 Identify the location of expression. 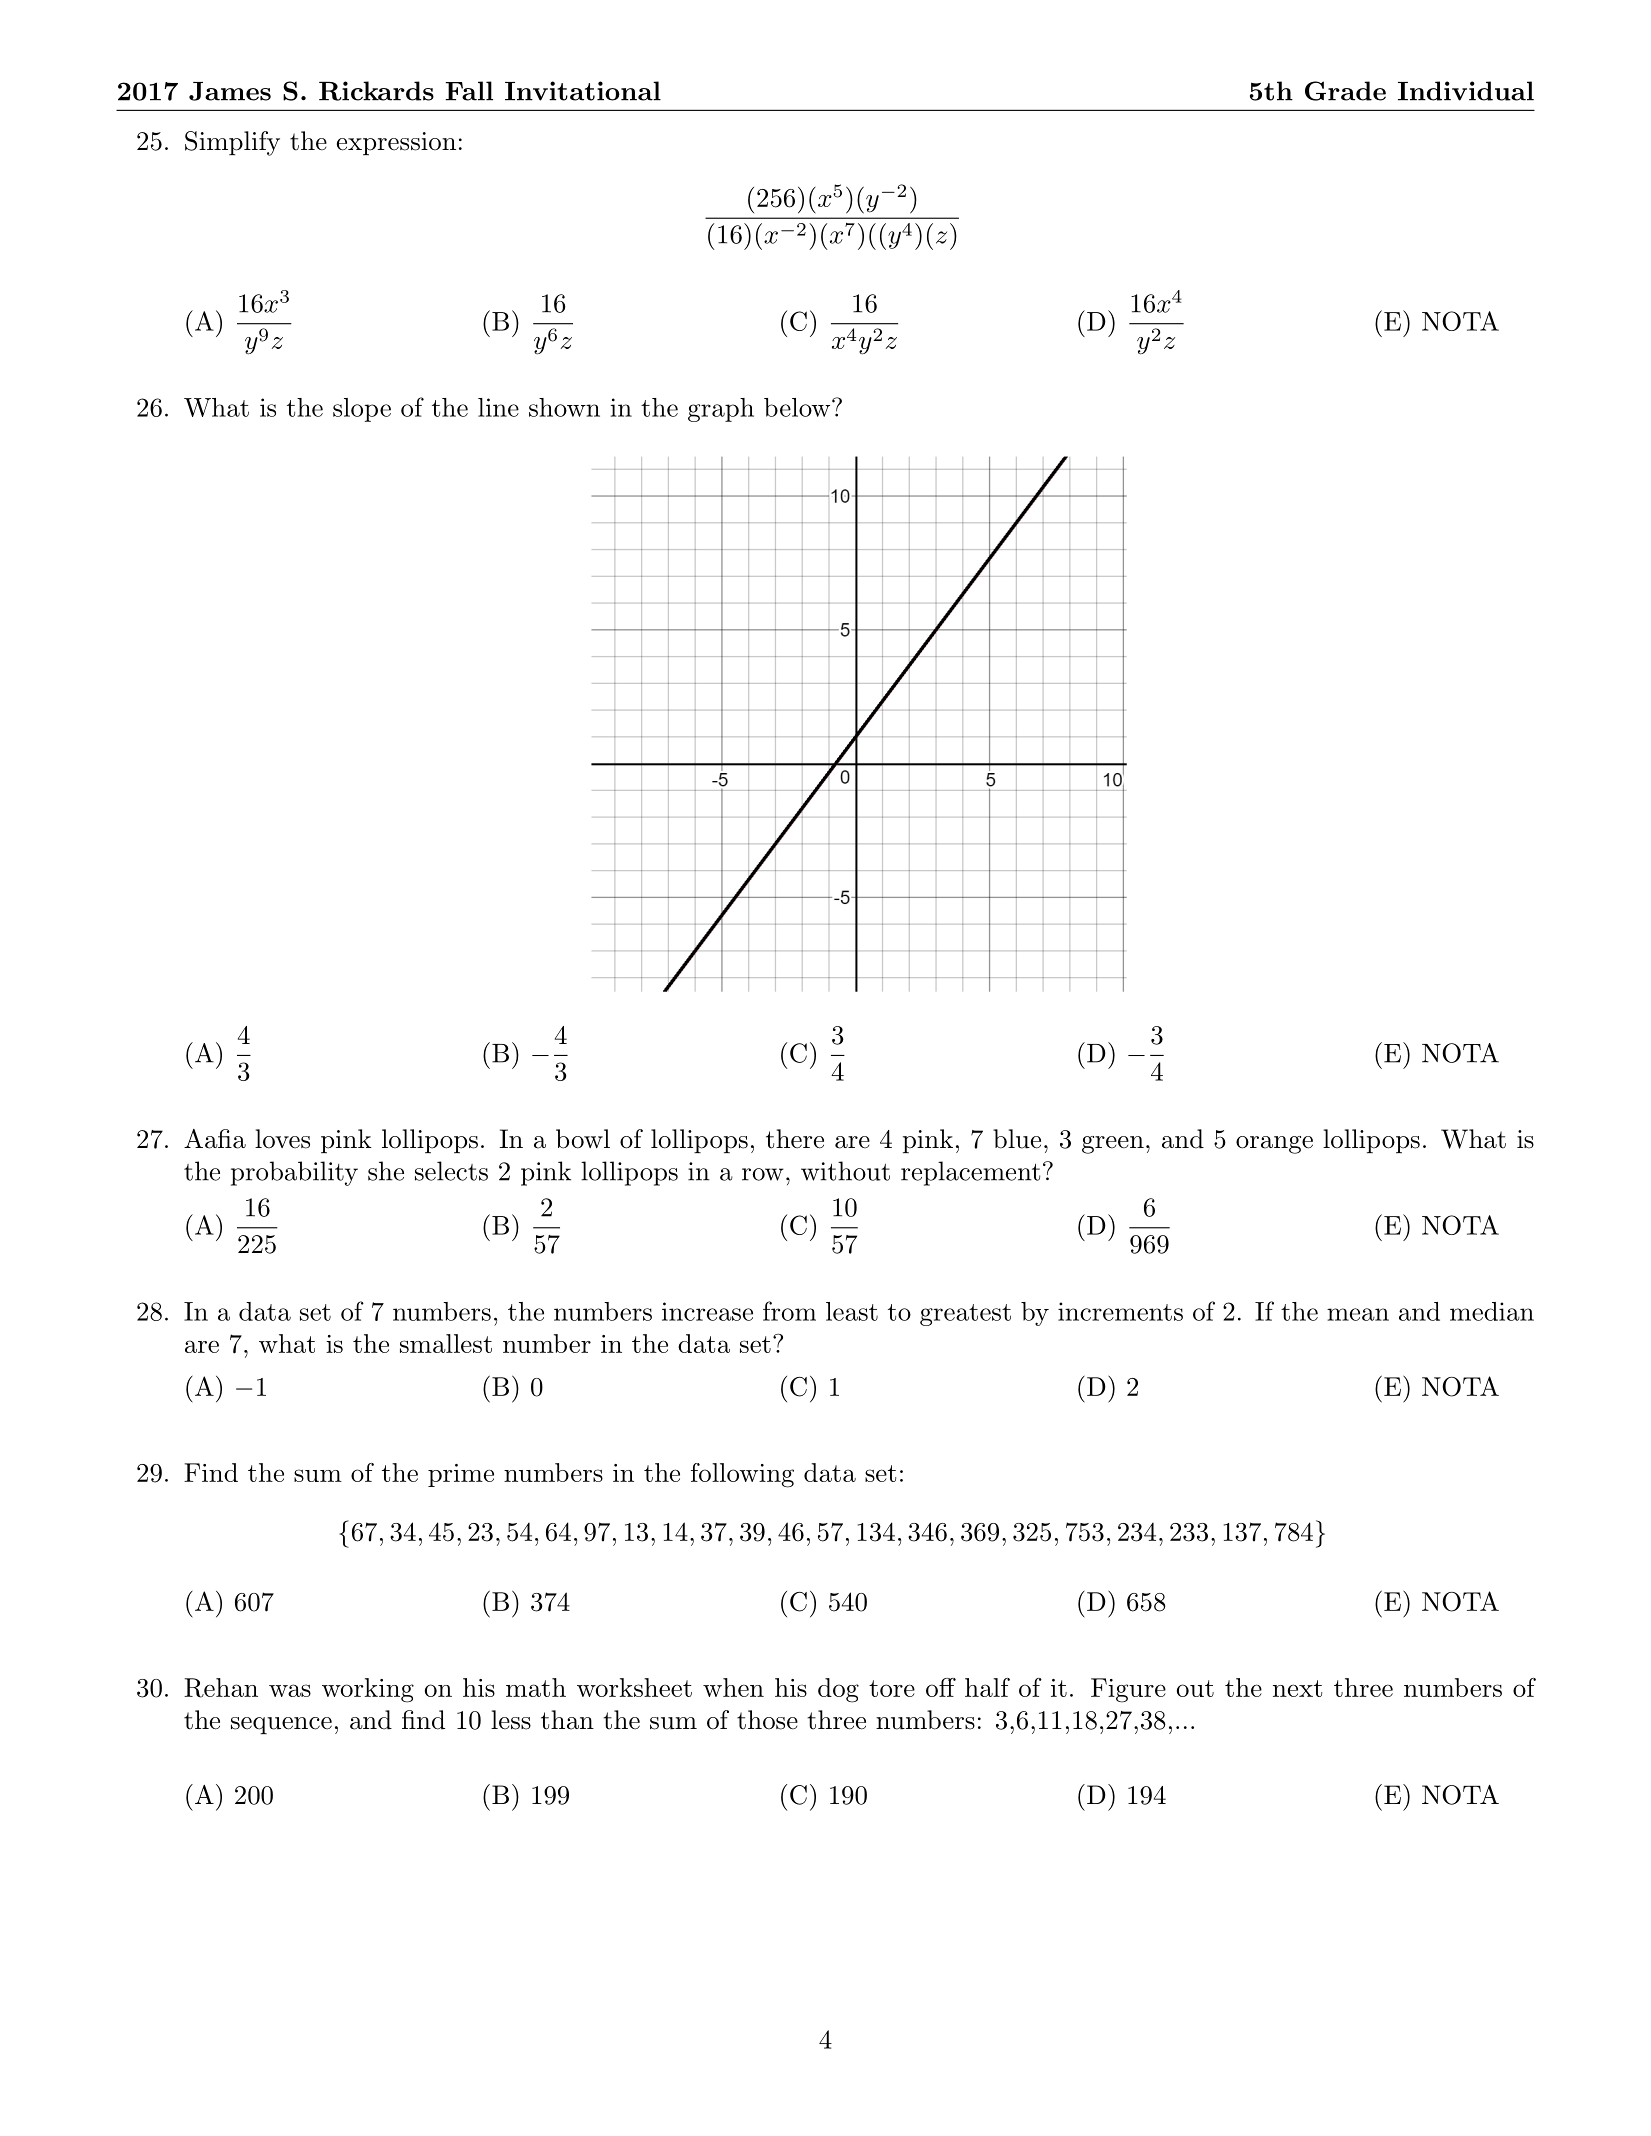
(396, 144).
